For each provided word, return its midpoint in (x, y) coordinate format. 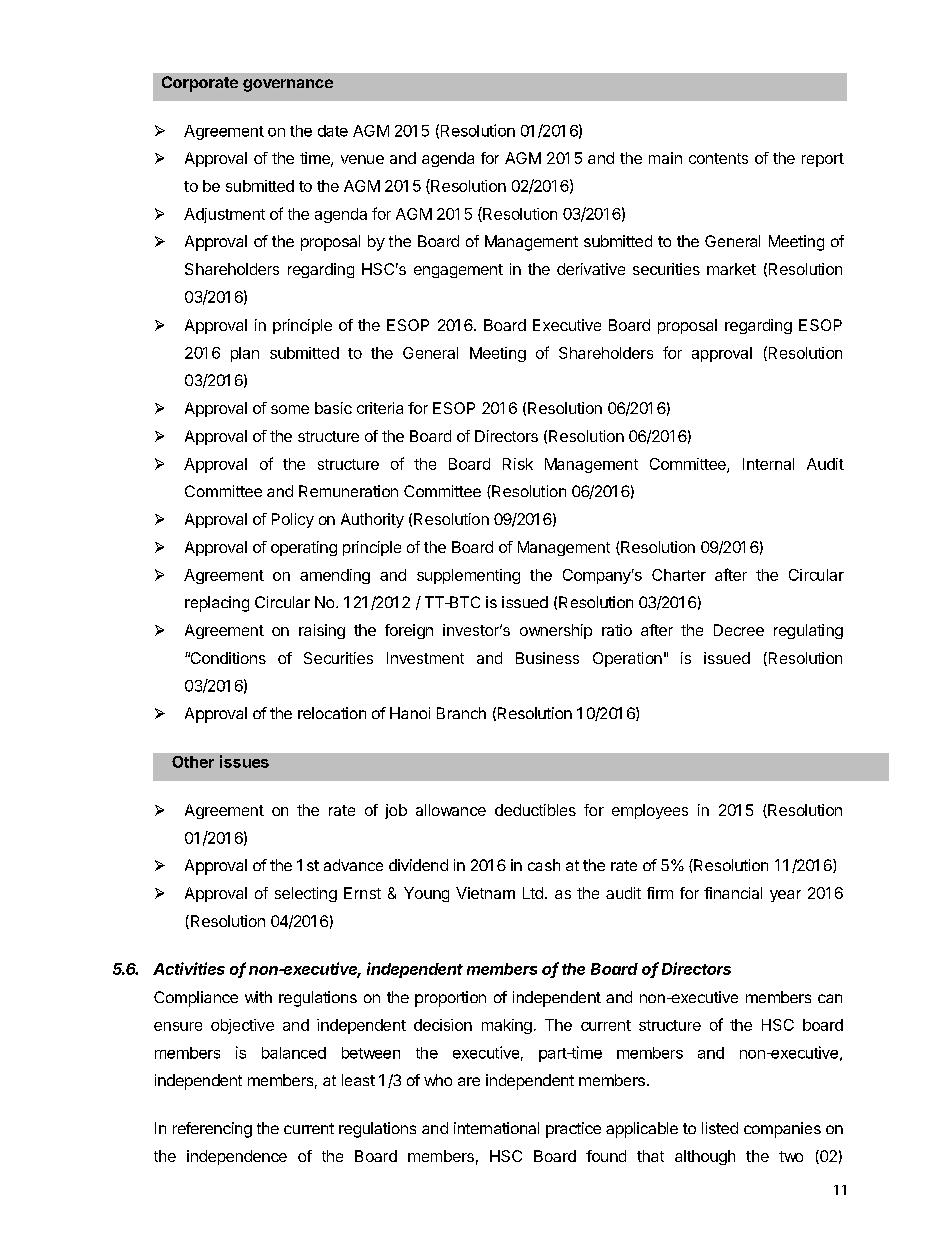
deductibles (535, 810)
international (496, 1128)
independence (237, 1157)
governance (288, 85)
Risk (518, 464)
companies (782, 1130)
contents (718, 158)
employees (650, 811)
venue (362, 159)
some (290, 409)
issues (244, 761)
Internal (768, 464)
